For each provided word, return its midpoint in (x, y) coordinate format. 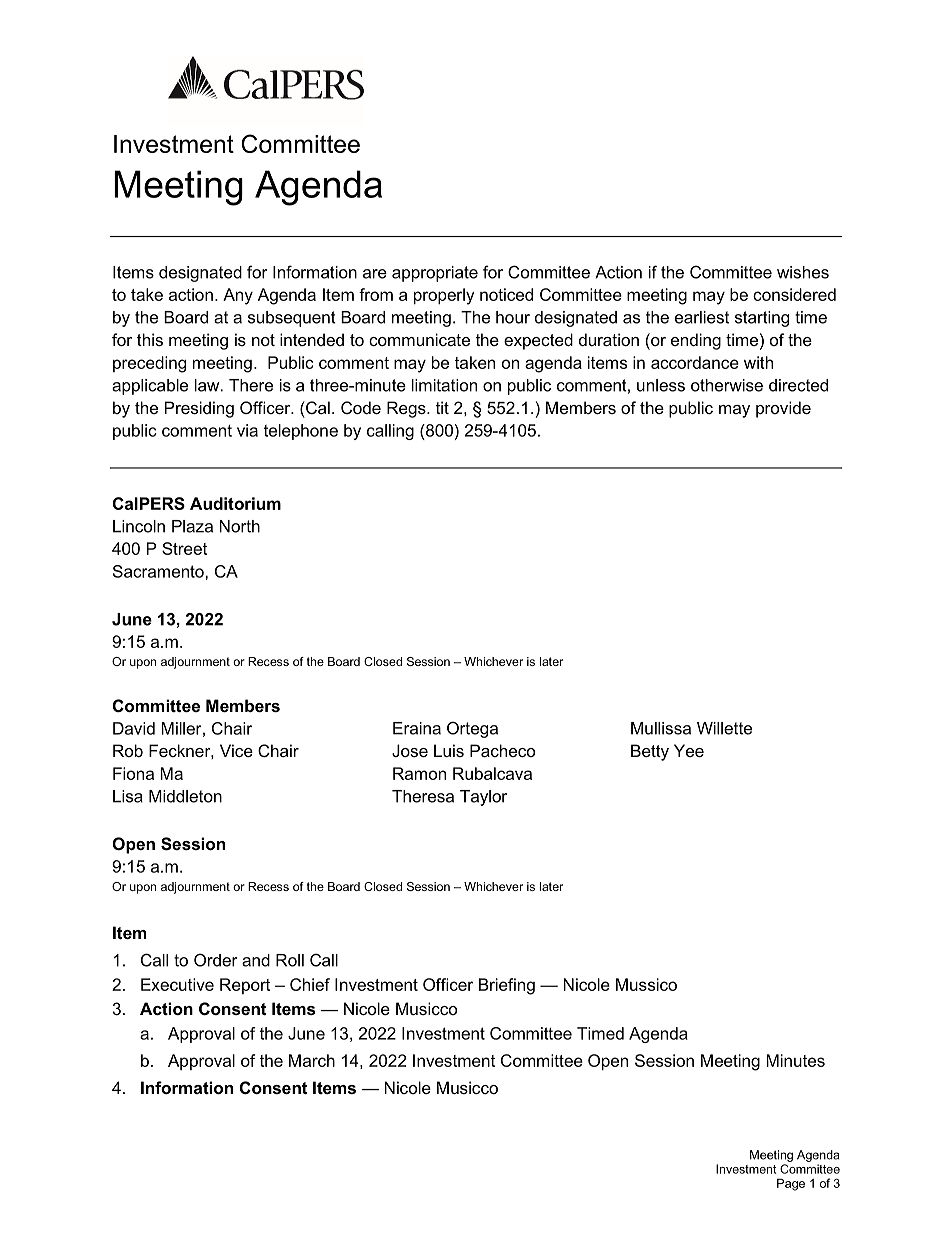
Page (791, 1184)
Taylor (483, 798)
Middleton (185, 796)
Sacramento (159, 571)
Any (238, 296)
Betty (650, 752)
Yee (689, 750)
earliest (702, 317)
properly (444, 296)
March (312, 1060)
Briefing (507, 986)
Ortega (472, 729)
